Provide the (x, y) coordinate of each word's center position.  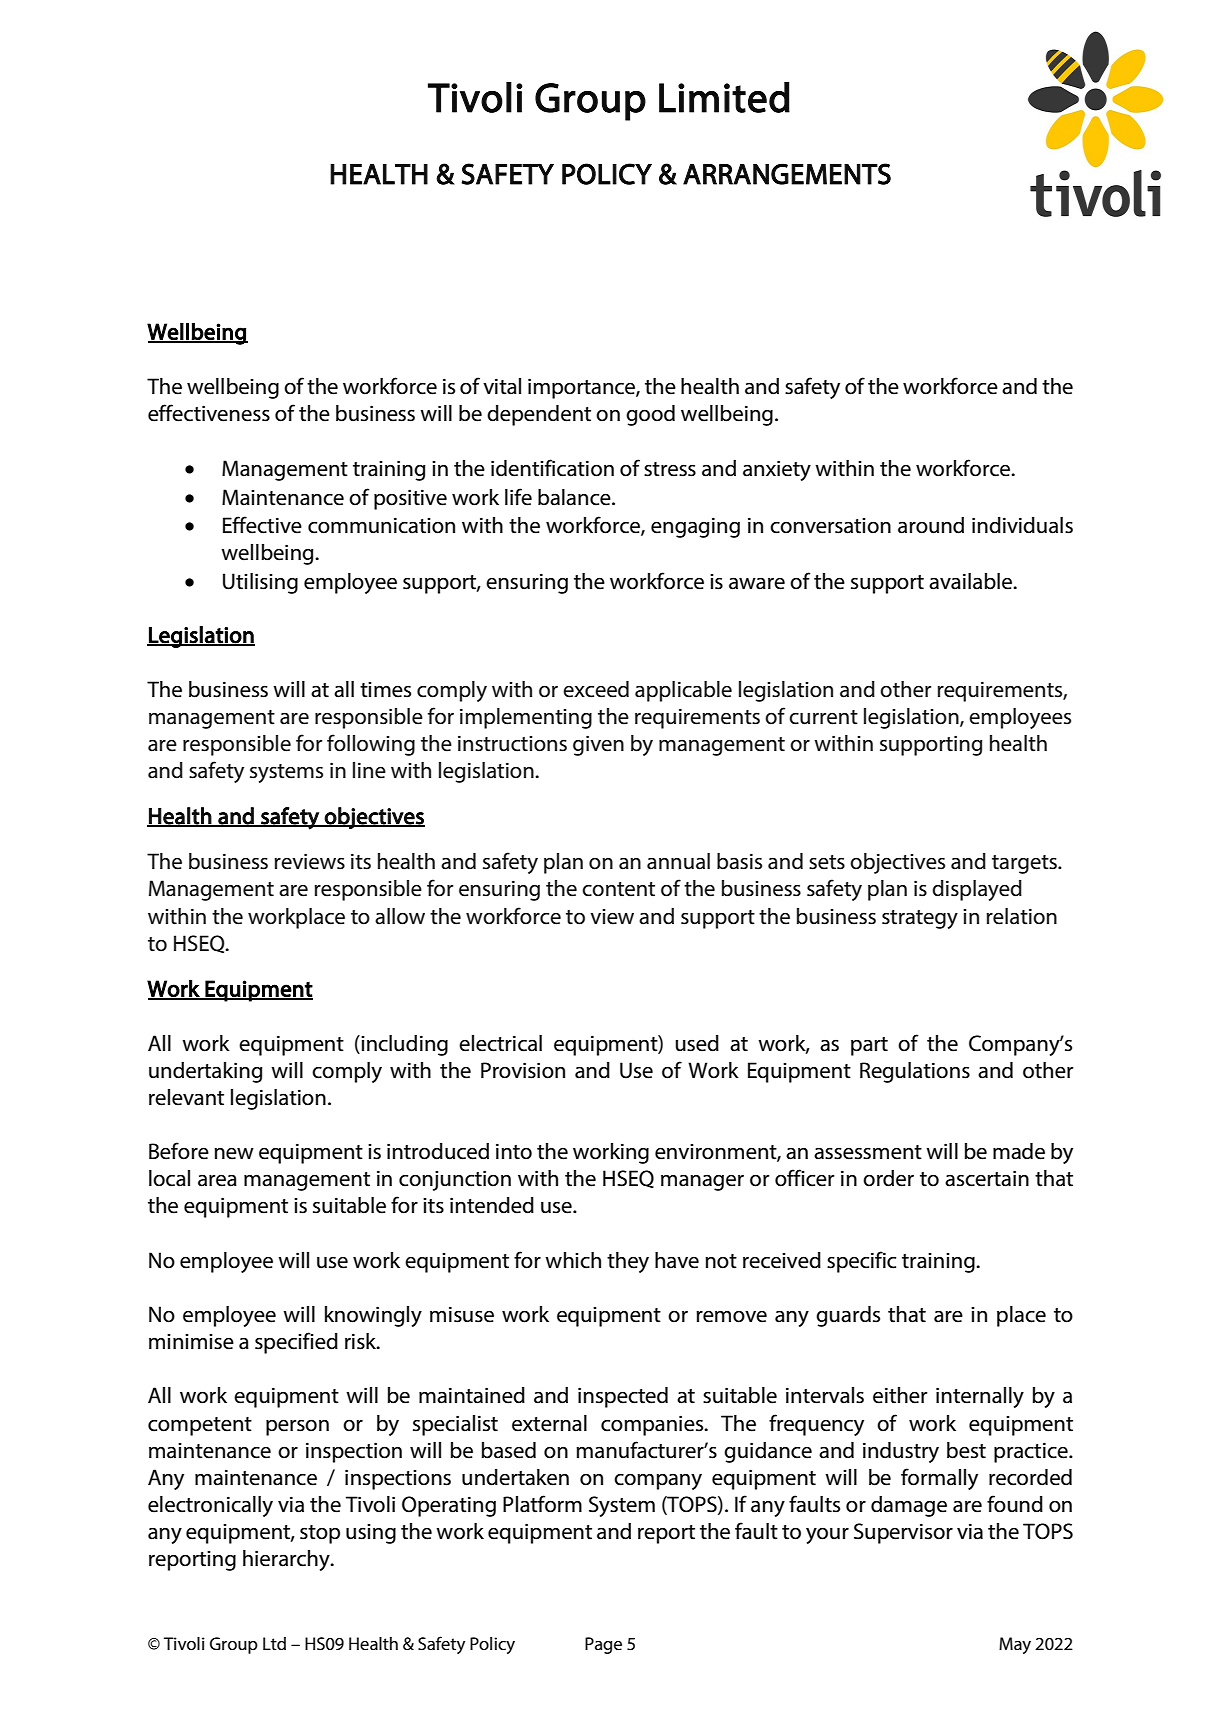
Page (603, 1645)
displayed (977, 890)
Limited (724, 97)
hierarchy (287, 1560)
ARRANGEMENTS (787, 174)
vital (502, 386)
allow (400, 916)
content (618, 889)
